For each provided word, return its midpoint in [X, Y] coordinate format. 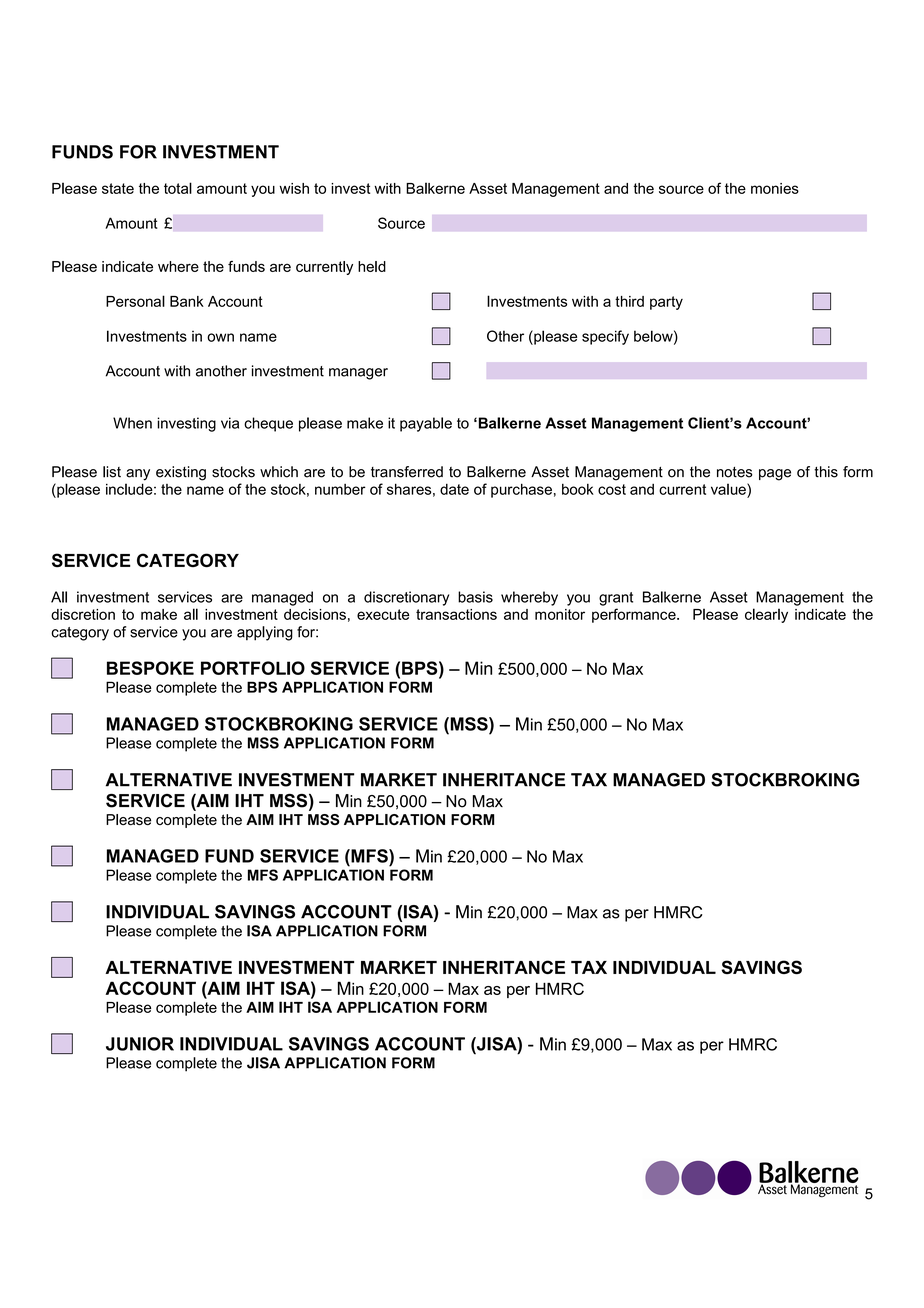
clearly [766, 615]
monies [775, 188]
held [372, 266]
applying [265, 633]
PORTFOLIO [253, 668]
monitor [560, 614]
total [178, 188]
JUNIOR [140, 1044]
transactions [456, 614]
